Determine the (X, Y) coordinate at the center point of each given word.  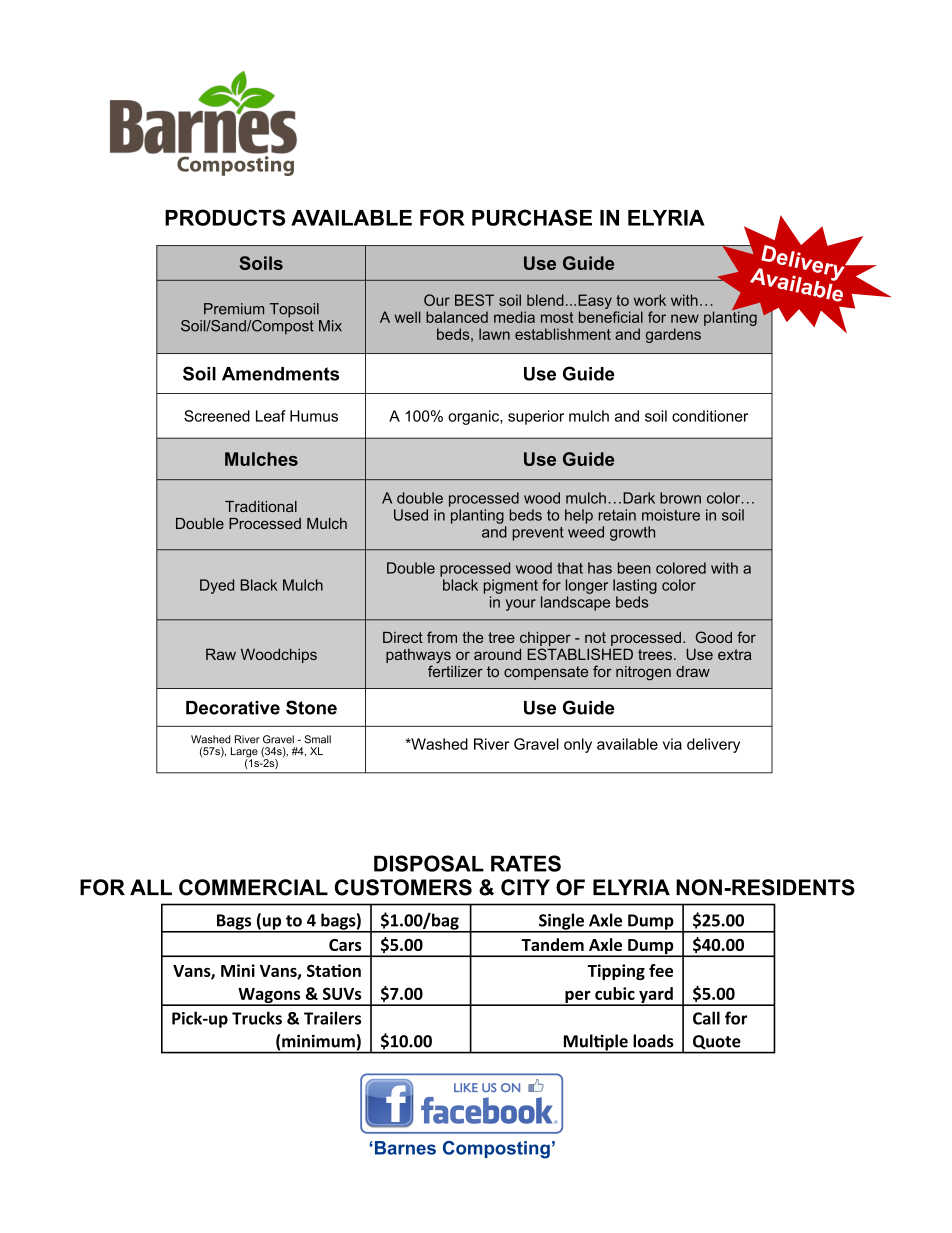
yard (656, 996)
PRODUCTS (225, 217)
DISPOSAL (429, 863)
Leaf (271, 416)
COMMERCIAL (253, 887)
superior (536, 417)
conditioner (710, 416)
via (672, 744)
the (473, 637)
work (650, 300)
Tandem (552, 944)
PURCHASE (532, 217)
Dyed (217, 586)
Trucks (257, 1018)
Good (714, 637)
